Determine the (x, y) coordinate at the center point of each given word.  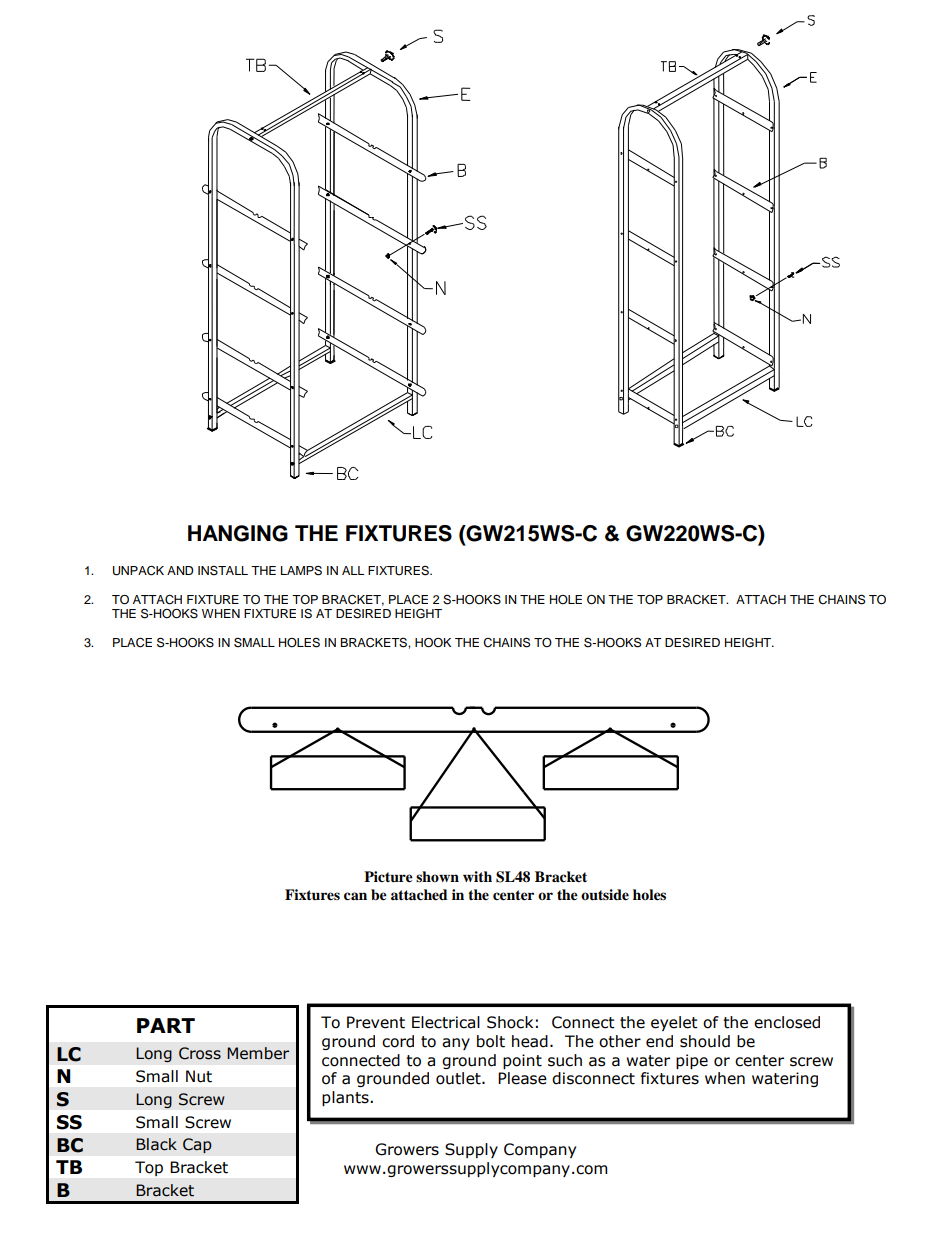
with (477, 876)
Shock (510, 1022)
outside (605, 895)
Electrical (446, 1022)
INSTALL (223, 570)
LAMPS (301, 571)
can (355, 896)
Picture (388, 877)
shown (437, 876)
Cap (197, 1146)
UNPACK (138, 570)
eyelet (674, 1023)
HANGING (238, 533)
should (705, 1041)
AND (180, 570)
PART (166, 1025)
